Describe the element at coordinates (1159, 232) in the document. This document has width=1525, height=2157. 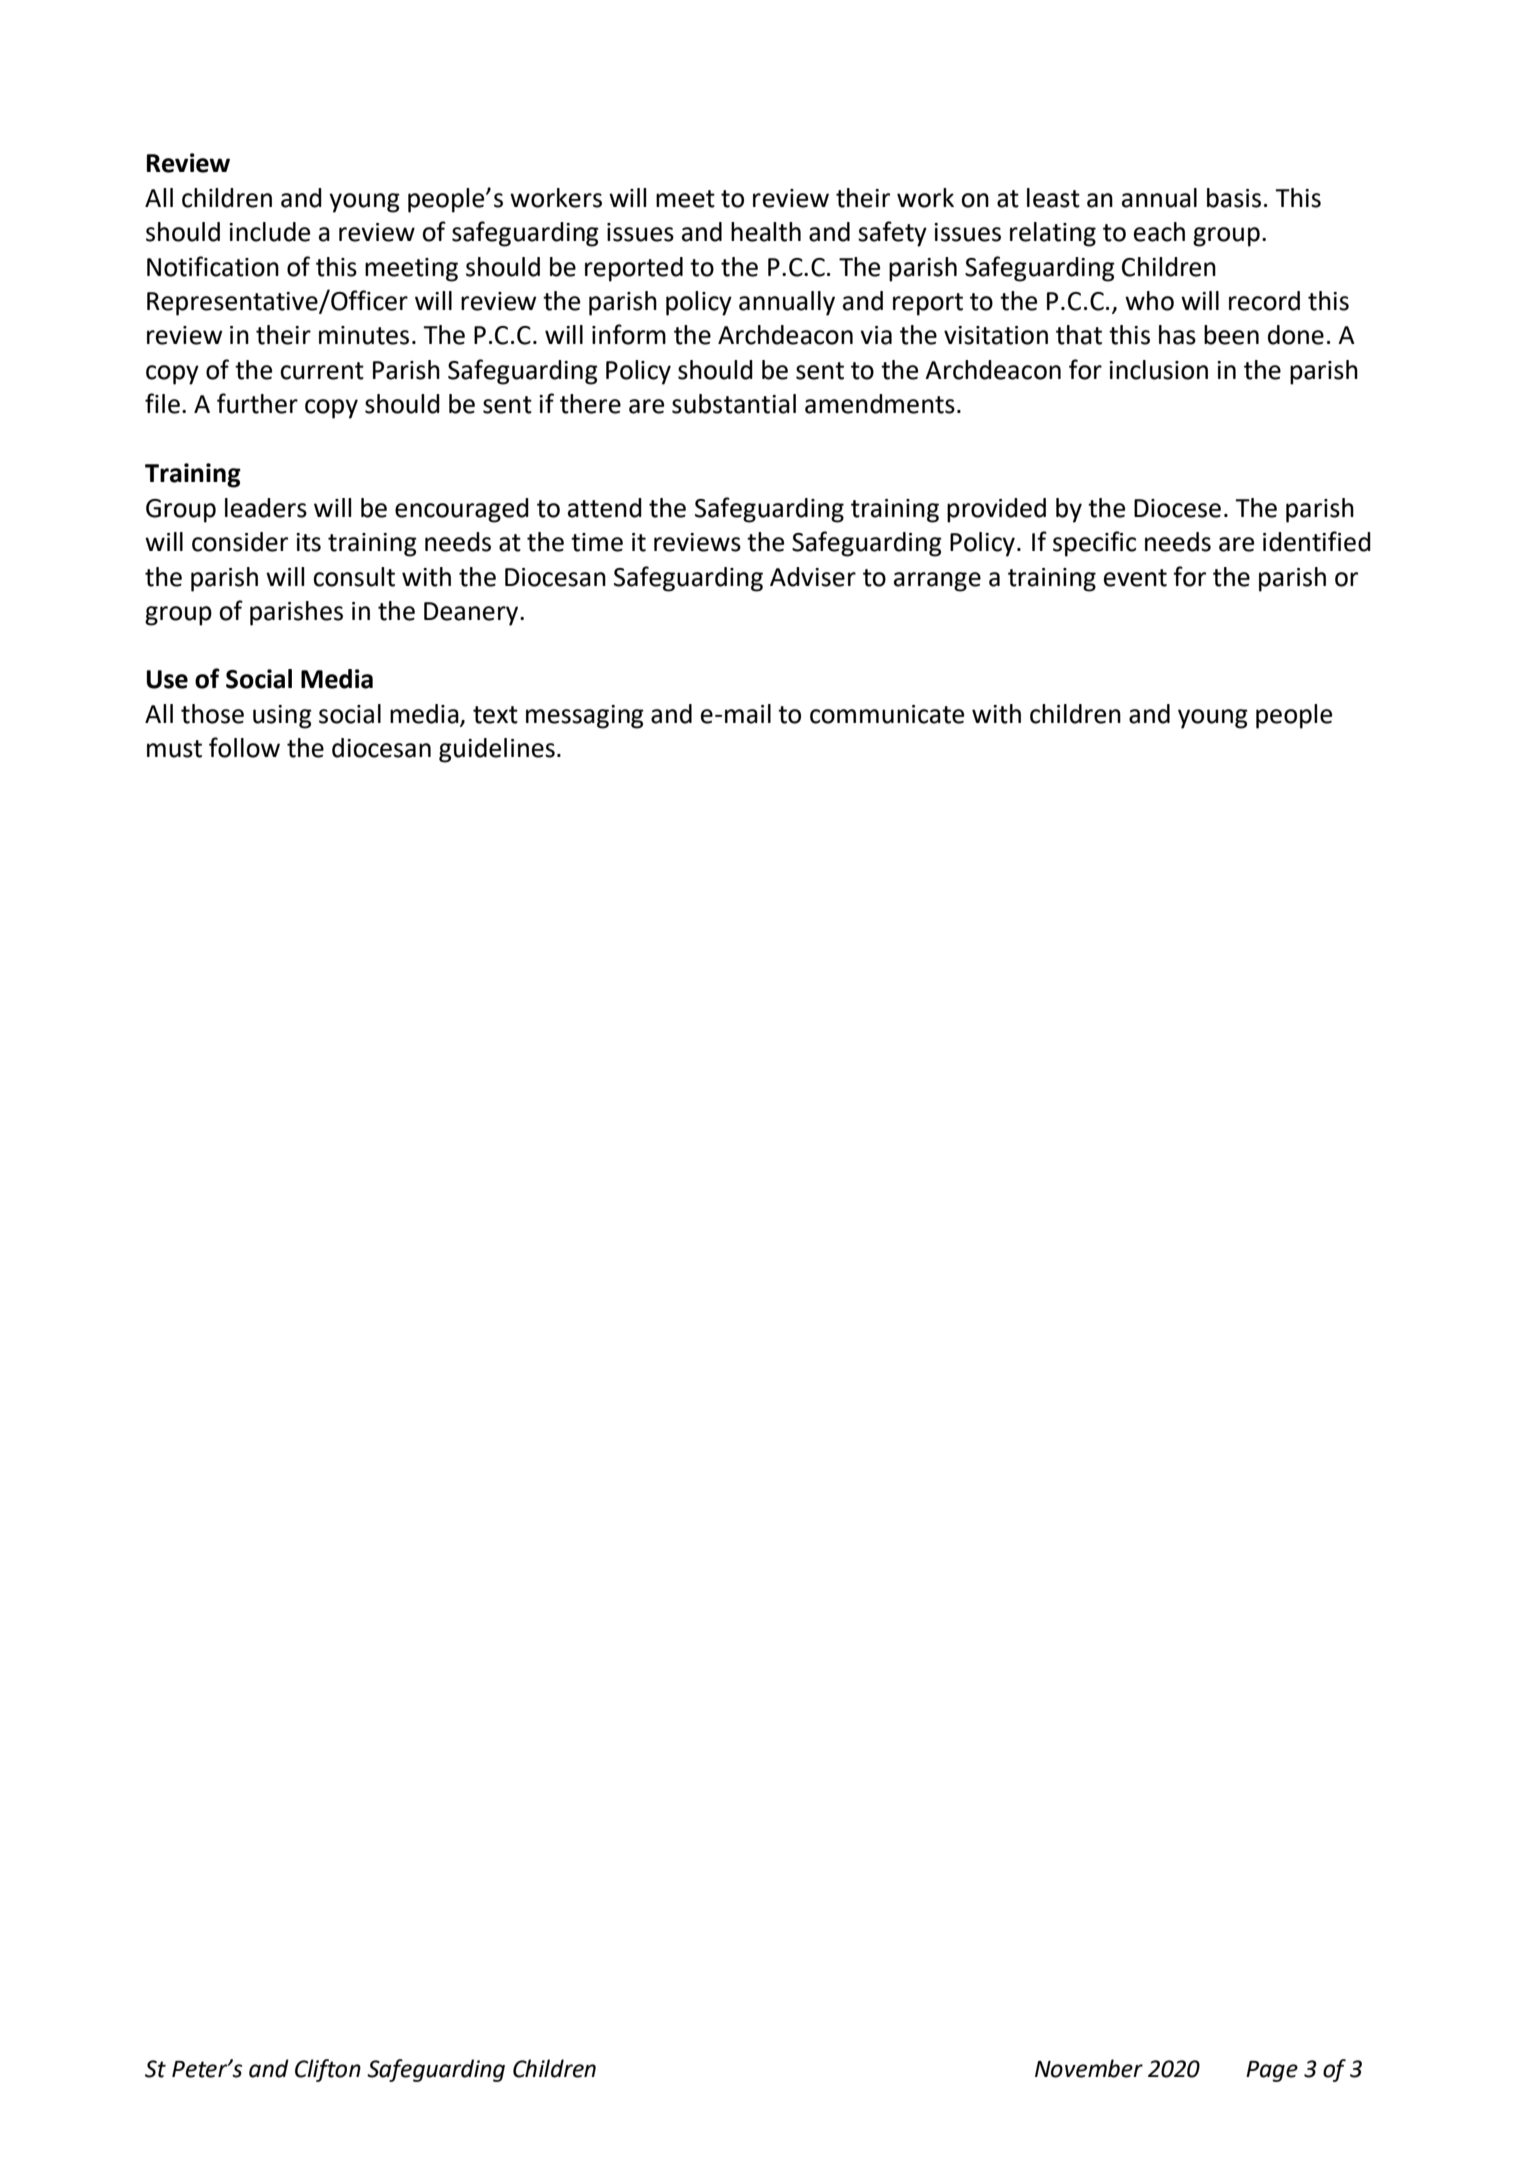
I see `each` at that location.
